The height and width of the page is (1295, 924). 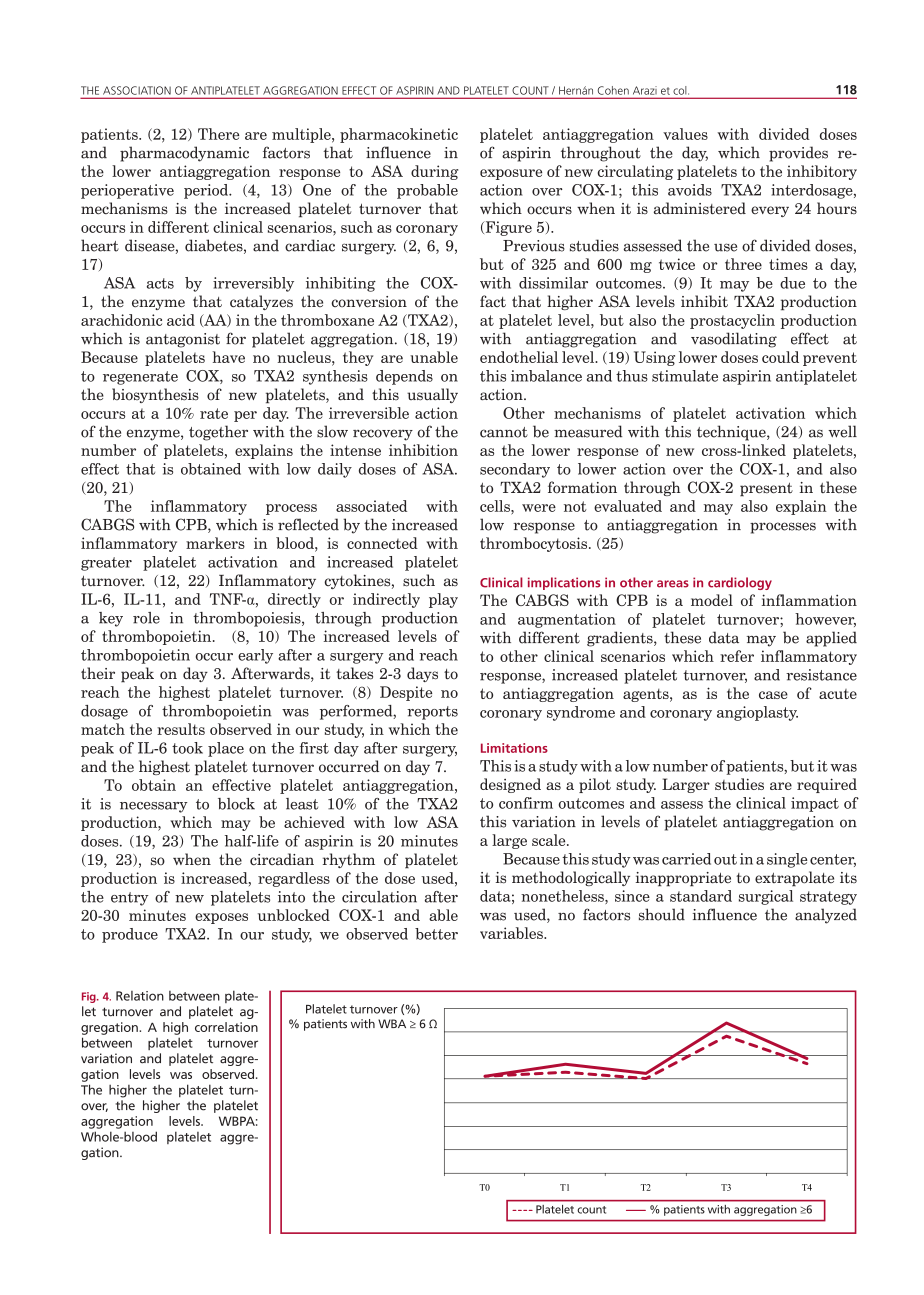 I want to click on cells, so click(x=496, y=506).
